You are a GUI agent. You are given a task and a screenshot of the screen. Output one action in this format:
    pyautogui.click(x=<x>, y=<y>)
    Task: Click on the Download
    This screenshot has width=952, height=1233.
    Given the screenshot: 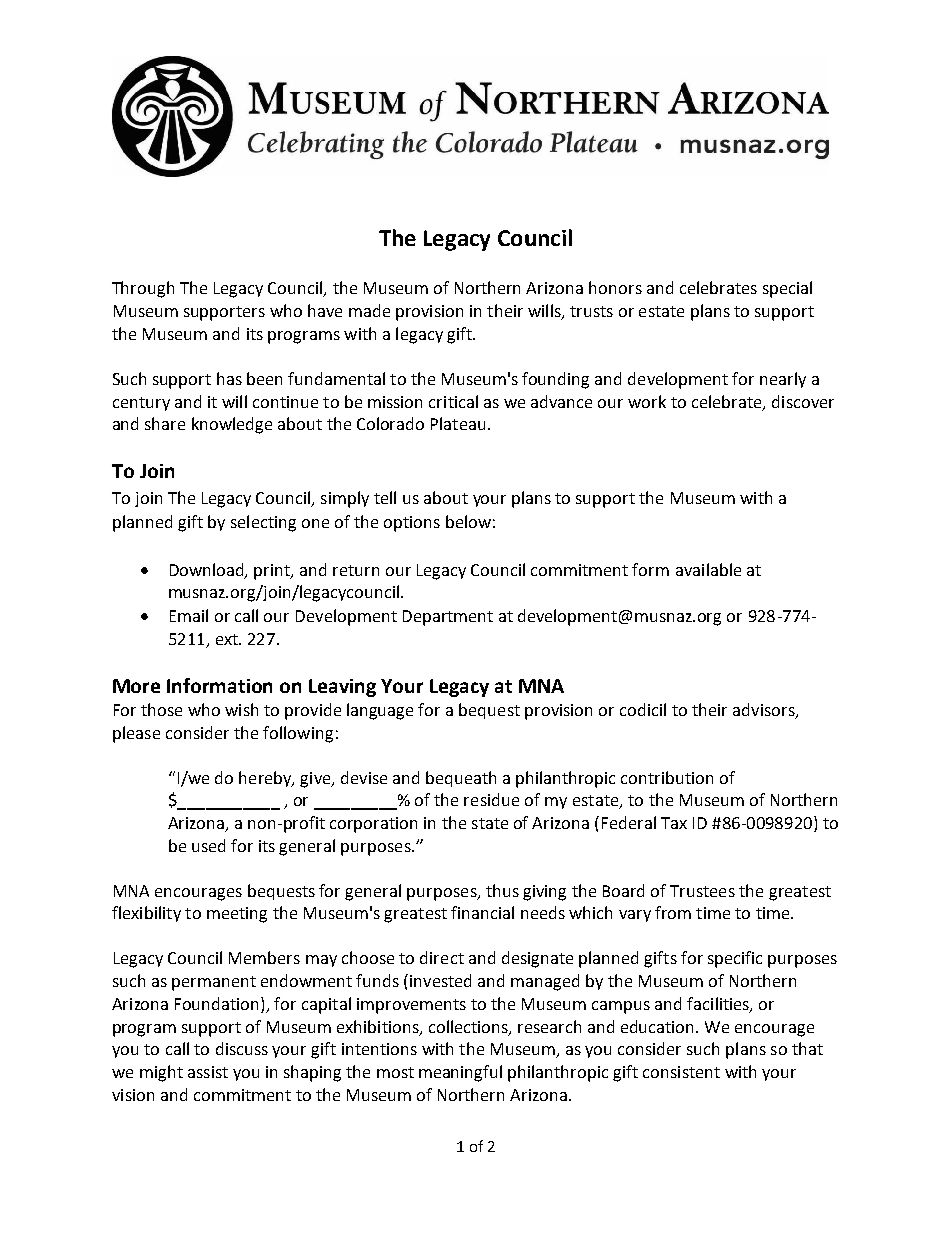 What is the action you would take?
    pyautogui.click(x=208, y=570)
